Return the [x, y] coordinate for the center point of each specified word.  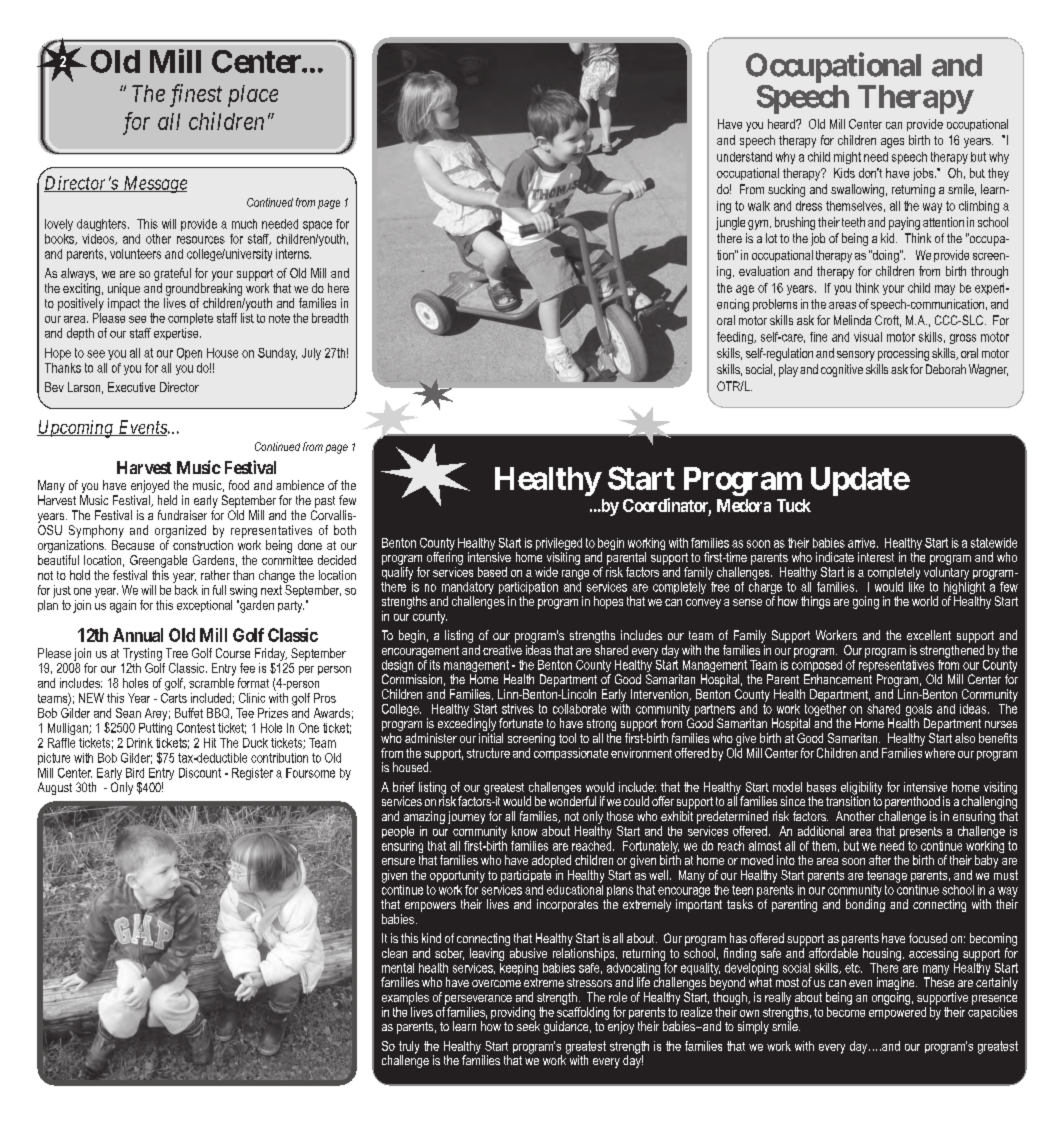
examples [405, 998]
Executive [131, 387]
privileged [559, 545]
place [253, 96]
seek [528, 1025]
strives [518, 709]
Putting [155, 727]
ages [892, 143]
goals [919, 711]
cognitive [842, 370]
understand [744, 157]
